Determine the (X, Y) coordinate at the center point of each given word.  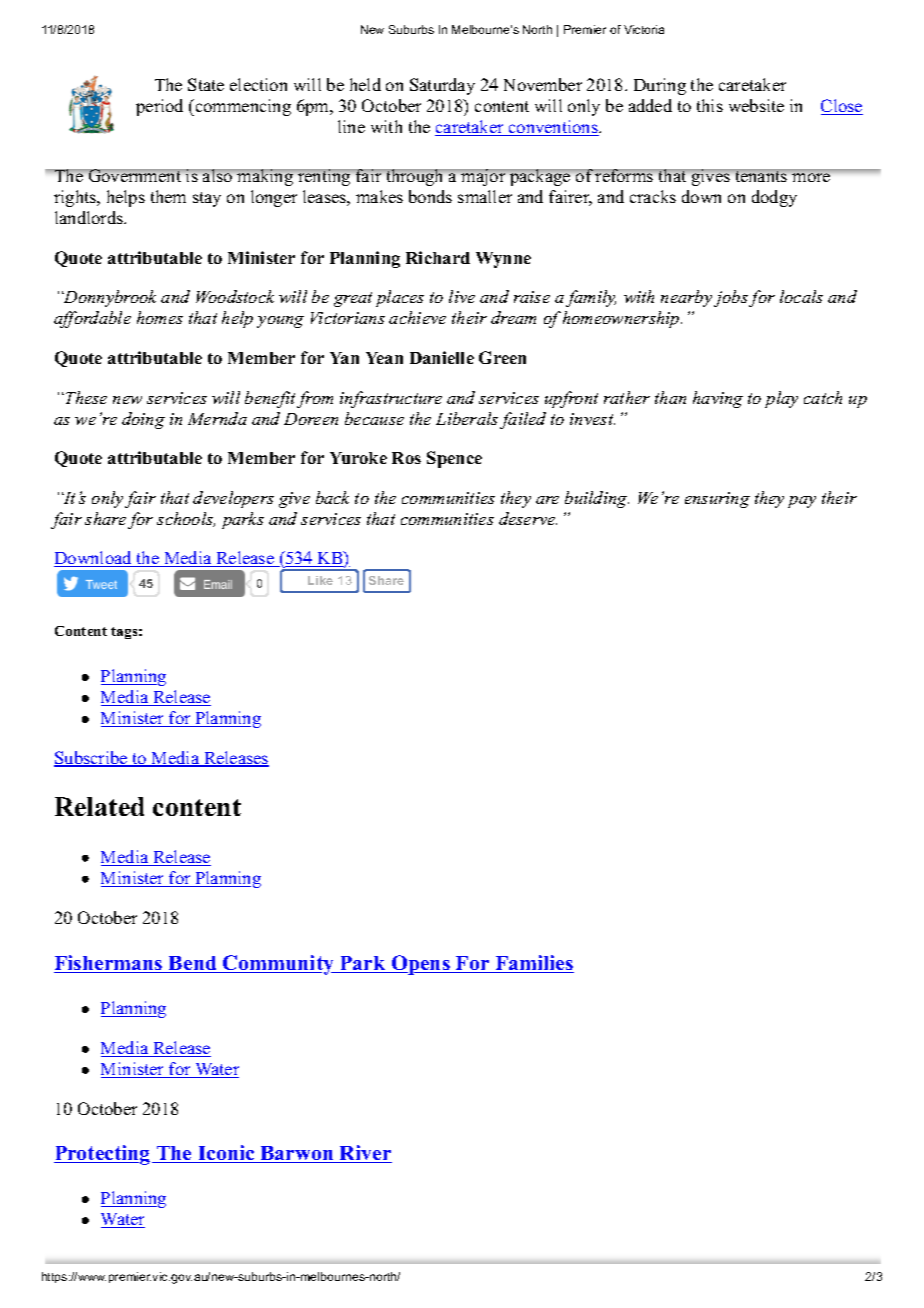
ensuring (717, 500)
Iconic (226, 1154)
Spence (454, 459)
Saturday (442, 86)
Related (99, 806)
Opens (421, 965)
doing (143, 420)
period (159, 107)
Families (533, 964)
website (756, 105)
